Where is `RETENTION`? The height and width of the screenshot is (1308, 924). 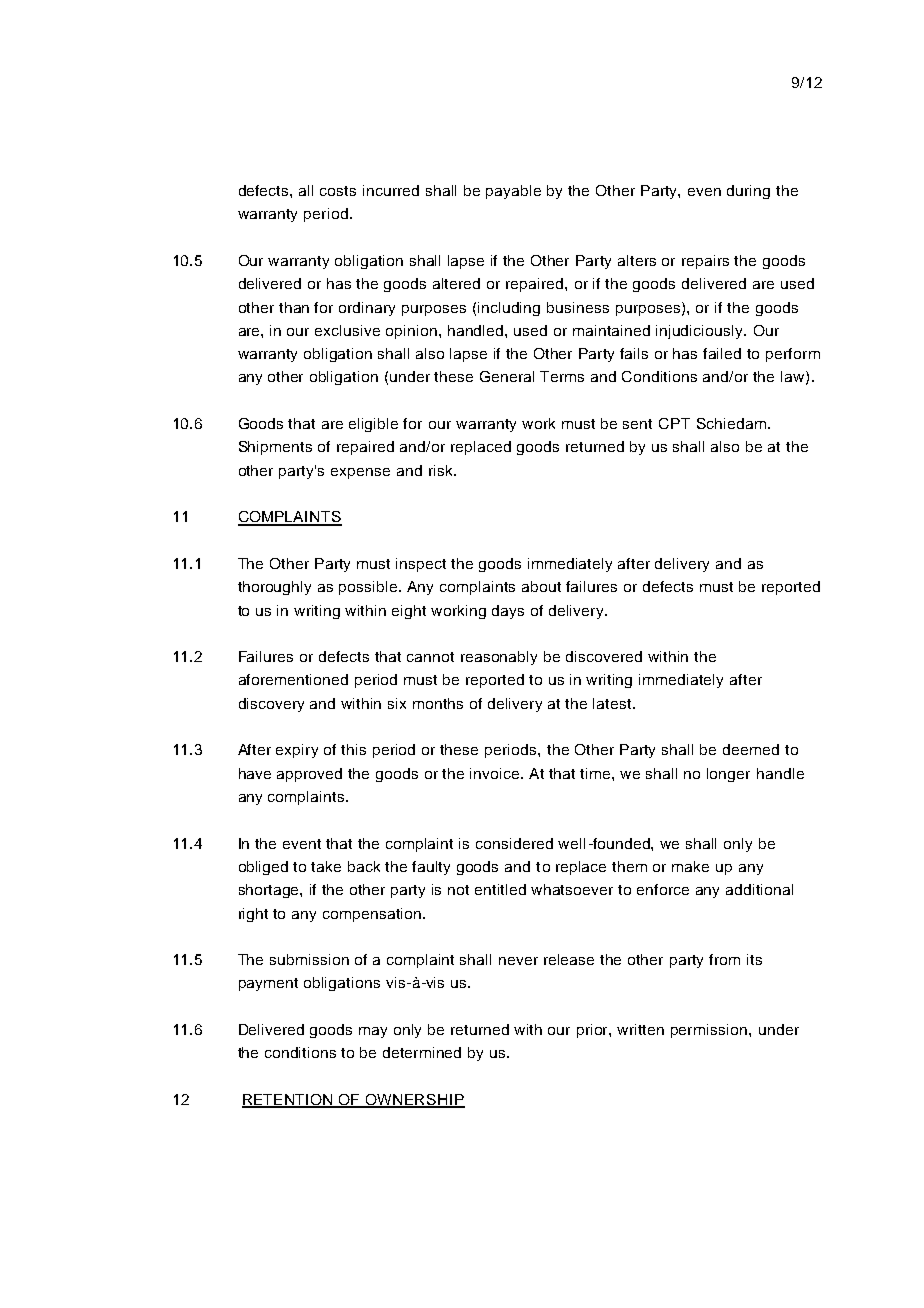 RETENTION is located at coordinates (288, 1101).
